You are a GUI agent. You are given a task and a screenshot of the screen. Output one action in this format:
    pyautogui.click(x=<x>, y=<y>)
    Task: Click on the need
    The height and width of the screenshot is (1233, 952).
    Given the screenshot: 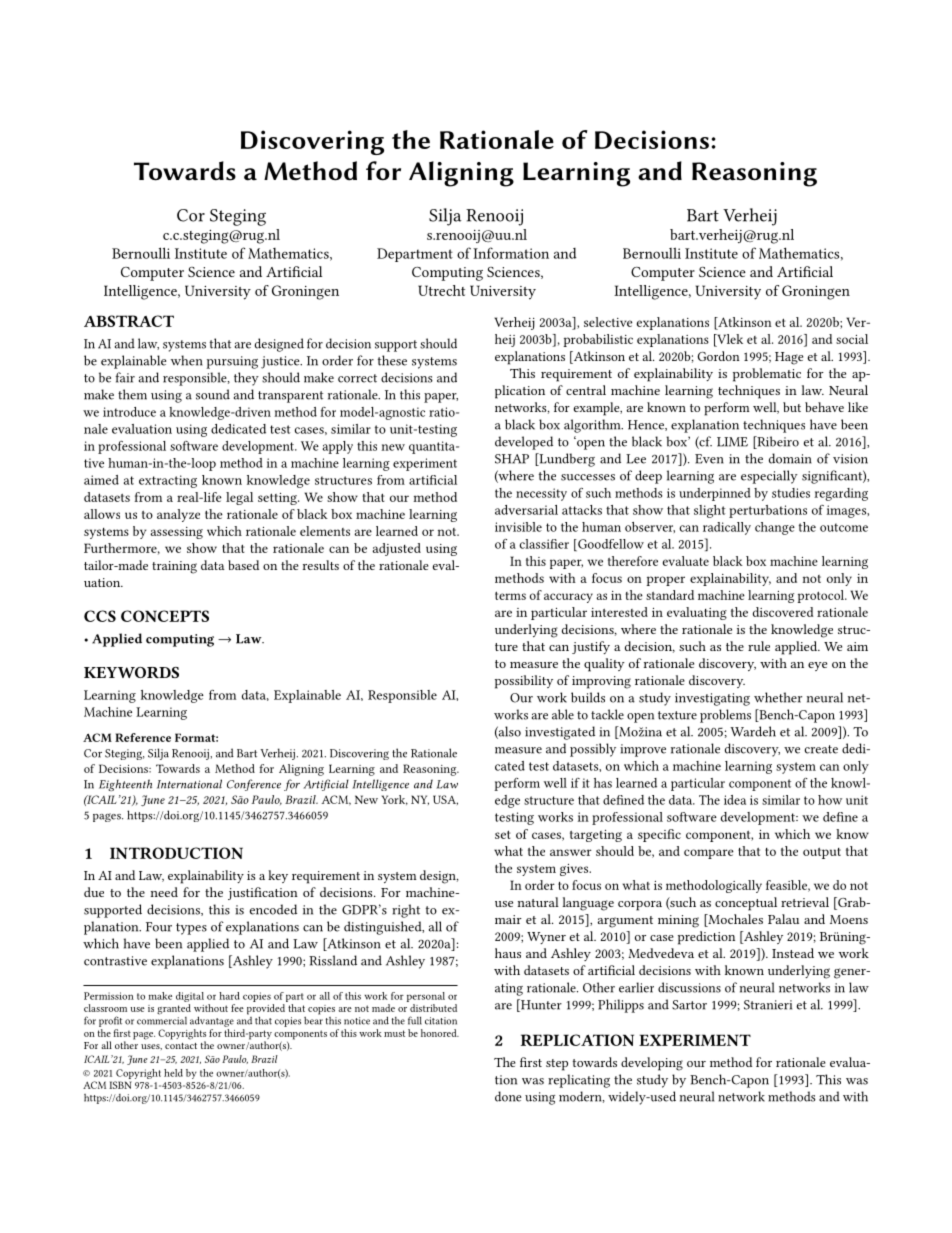 What is the action you would take?
    pyautogui.click(x=164, y=892)
